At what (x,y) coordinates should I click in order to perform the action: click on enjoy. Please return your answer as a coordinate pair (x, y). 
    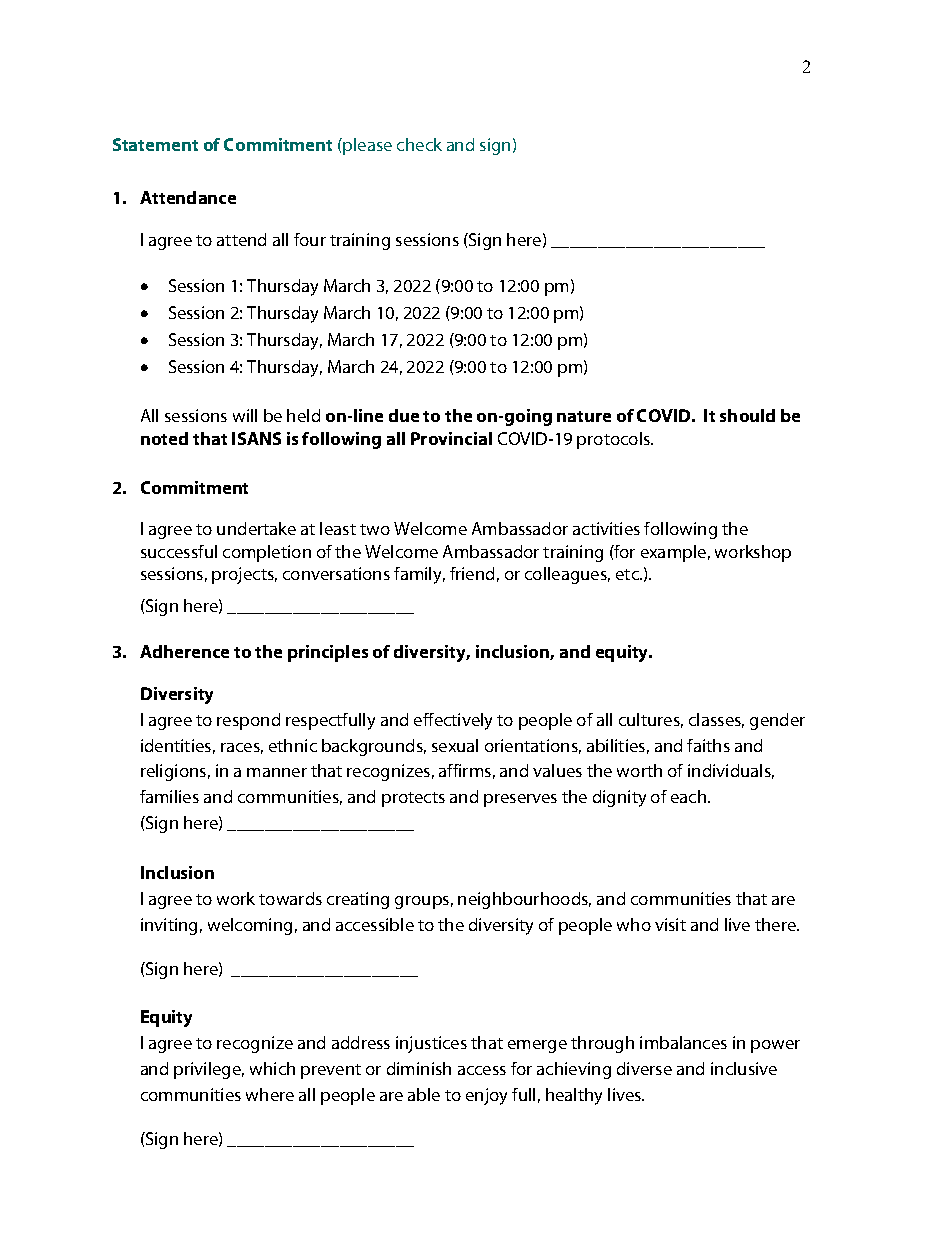
    Looking at the image, I should click on (486, 1096).
